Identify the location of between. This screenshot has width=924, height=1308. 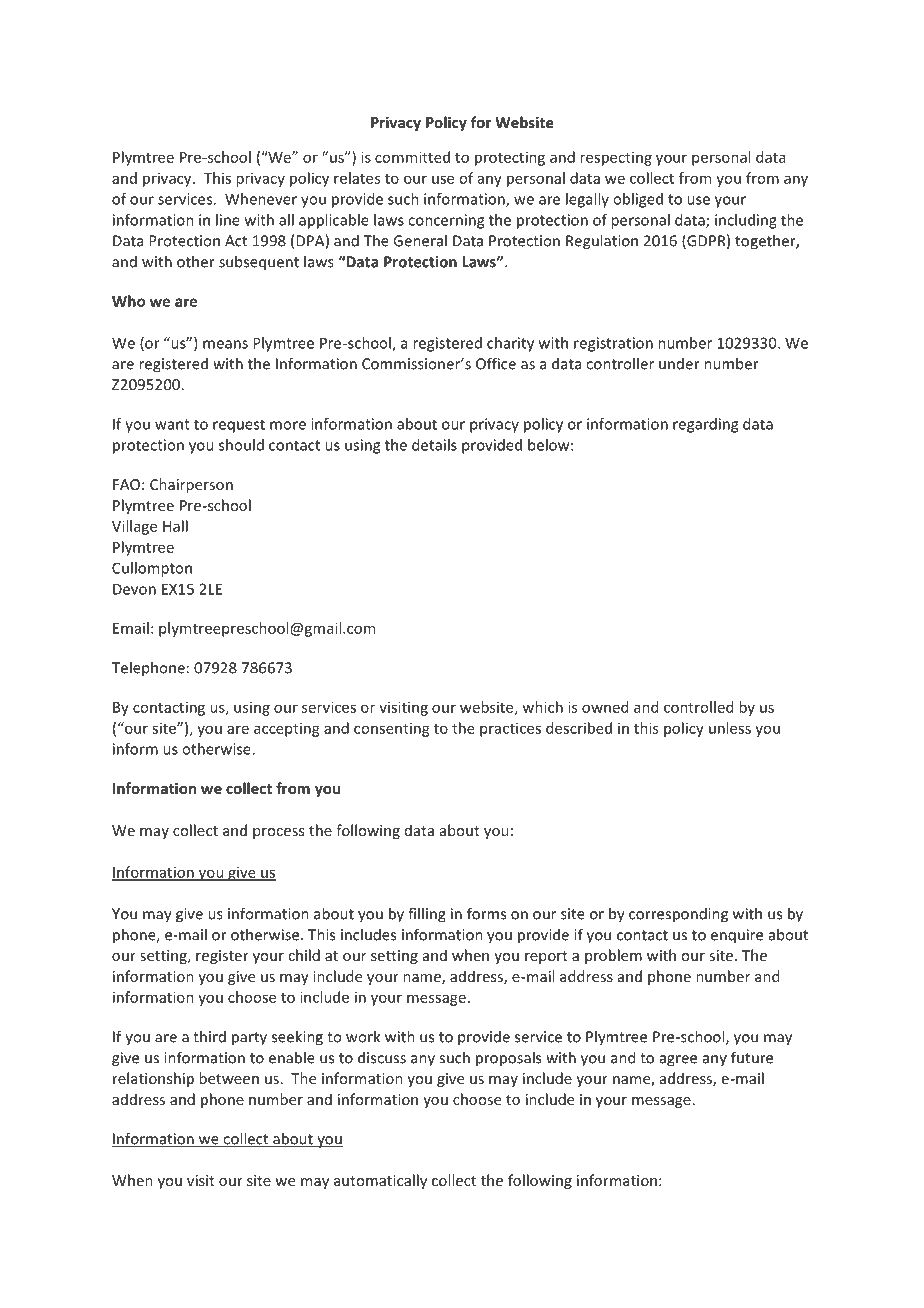
(229, 1078).
